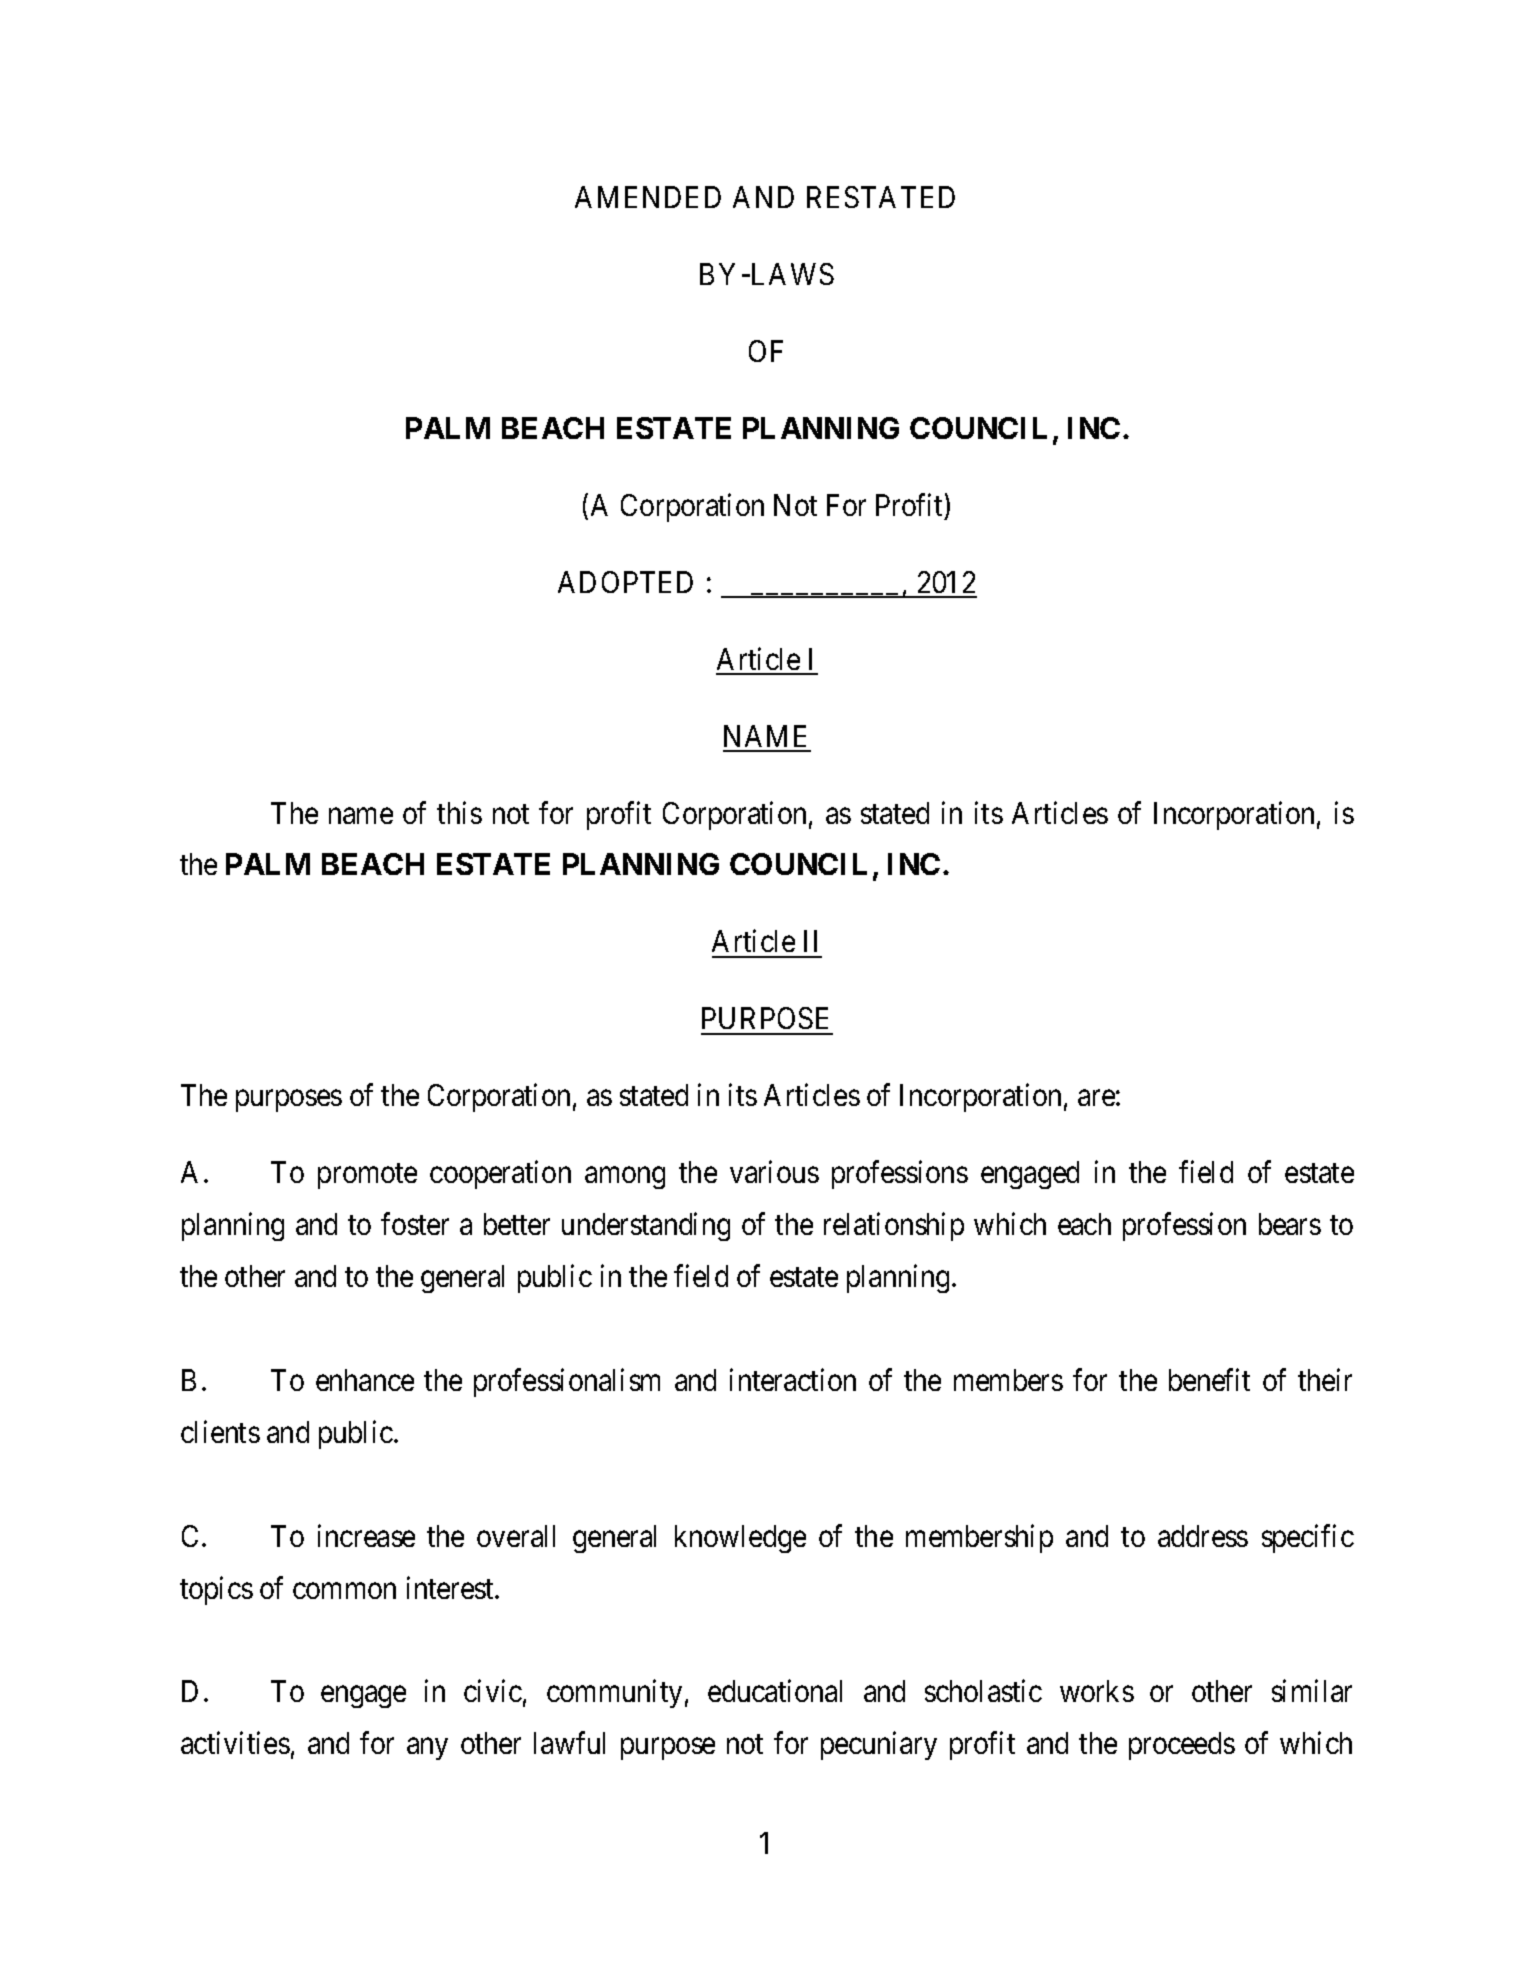  What do you see at coordinates (427, 1749) in the screenshot?
I see `any` at bounding box center [427, 1749].
